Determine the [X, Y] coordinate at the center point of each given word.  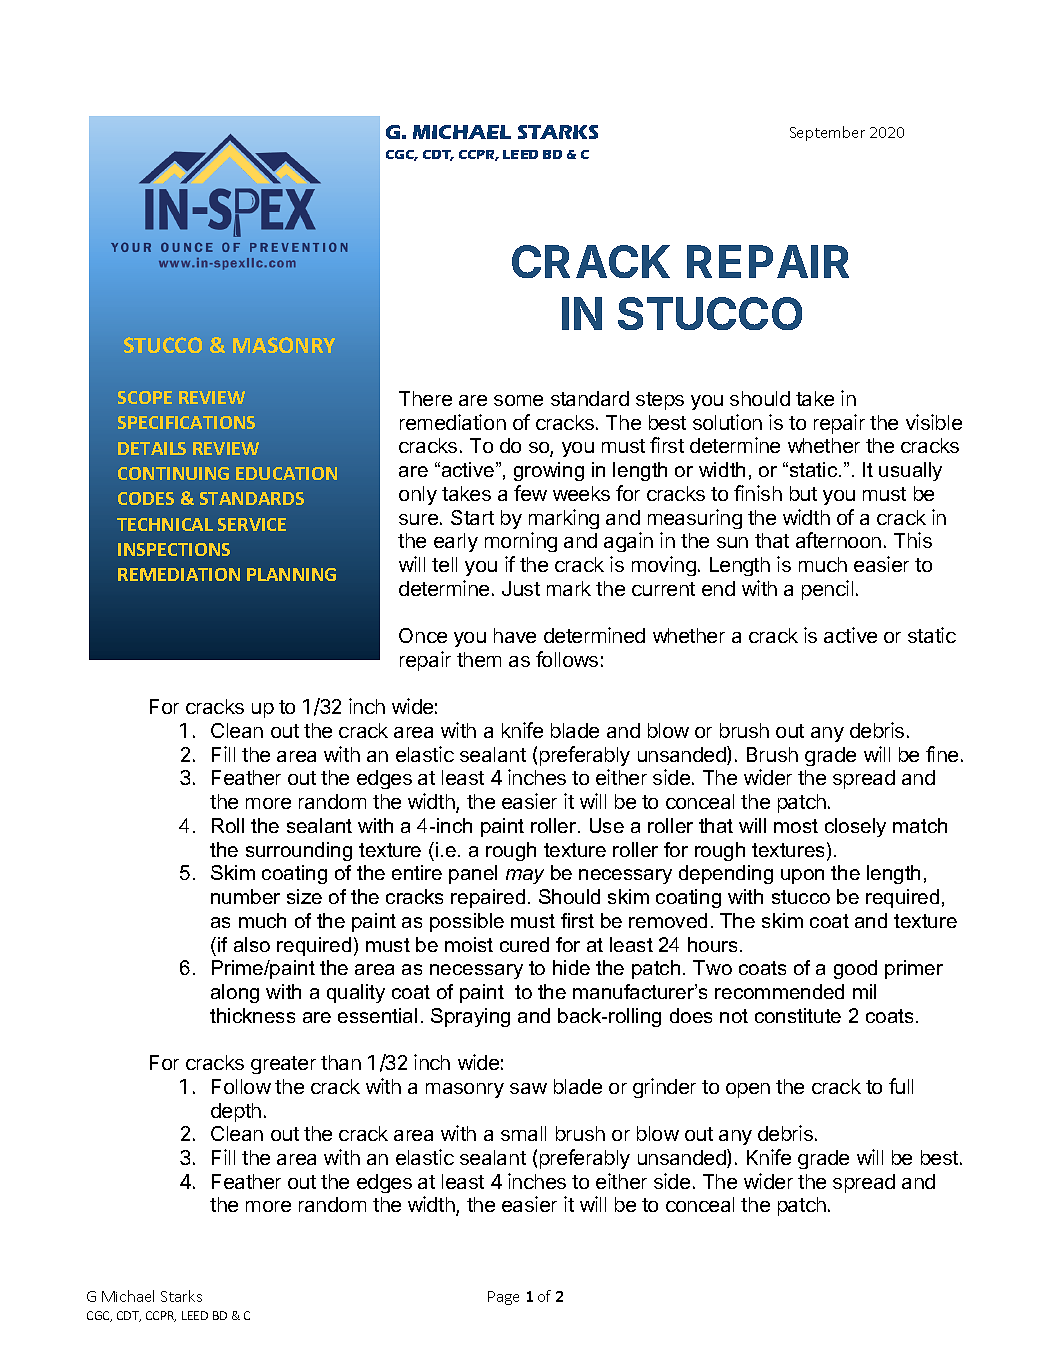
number [245, 896]
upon [802, 876]
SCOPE [145, 397]
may [525, 876]
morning [521, 542]
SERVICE [252, 524]
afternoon [838, 540]
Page [503, 1298]
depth [236, 1112]
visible [934, 422]
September [827, 133]
